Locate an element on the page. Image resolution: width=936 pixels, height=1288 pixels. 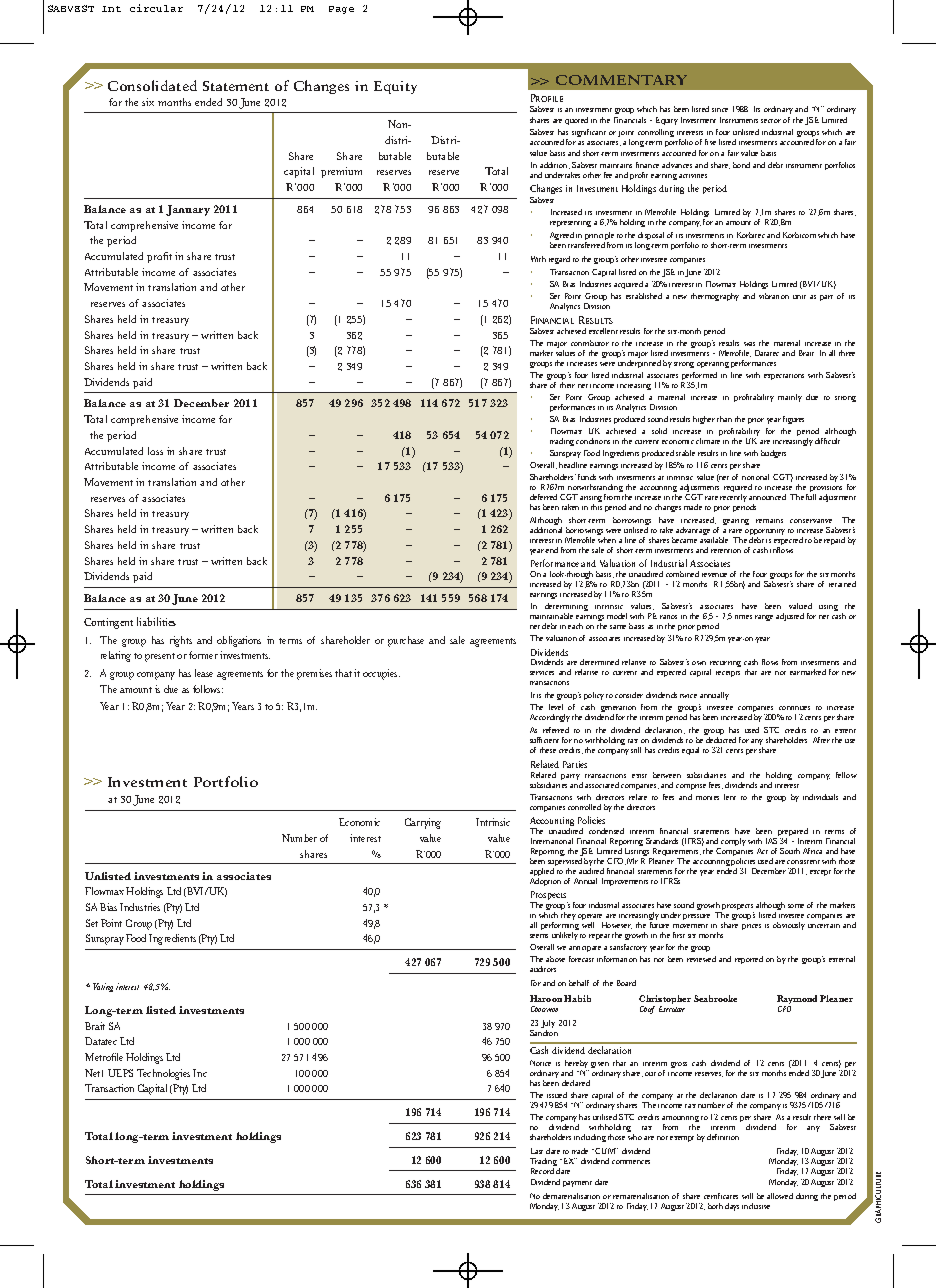
January is located at coordinates (188, 210).
